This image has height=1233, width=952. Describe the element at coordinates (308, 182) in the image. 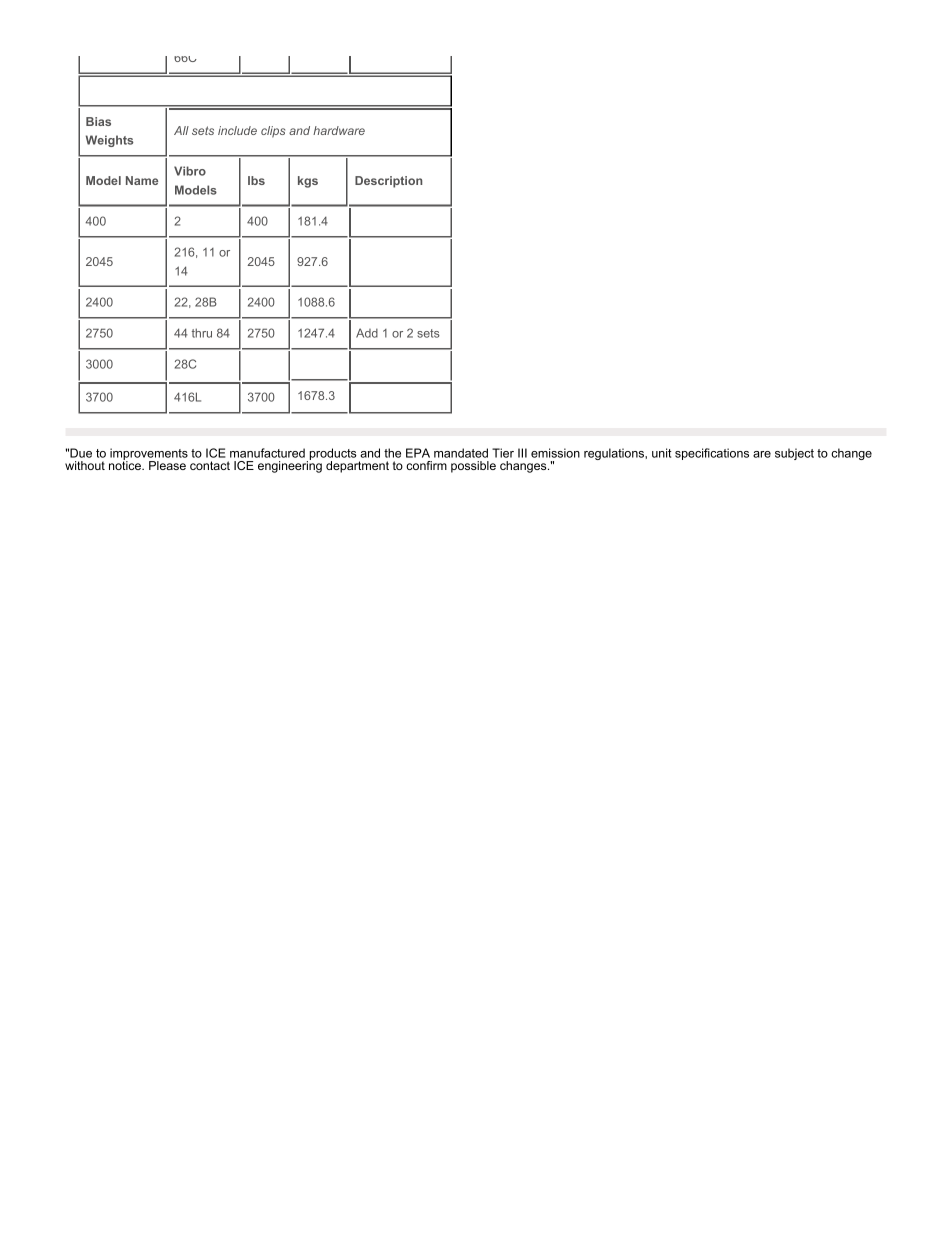

I see `kgs` at that location.
